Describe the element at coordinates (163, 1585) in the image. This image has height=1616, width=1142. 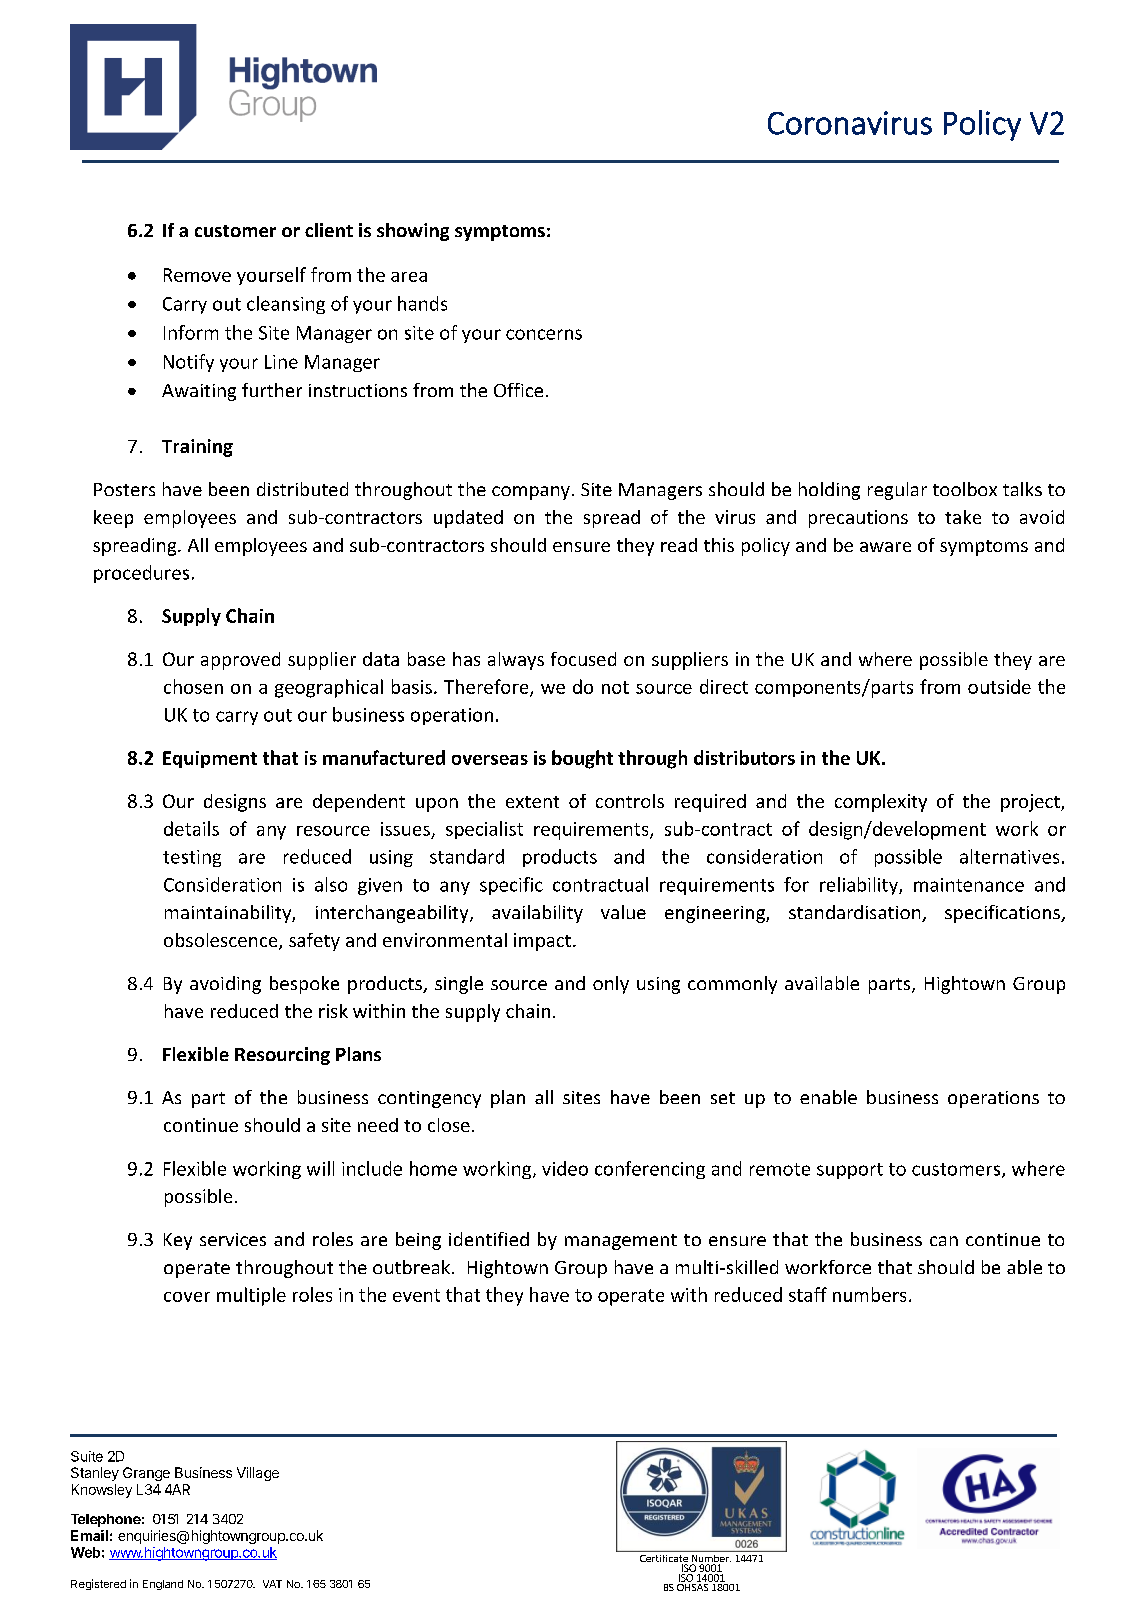
I see `England` at that location.
